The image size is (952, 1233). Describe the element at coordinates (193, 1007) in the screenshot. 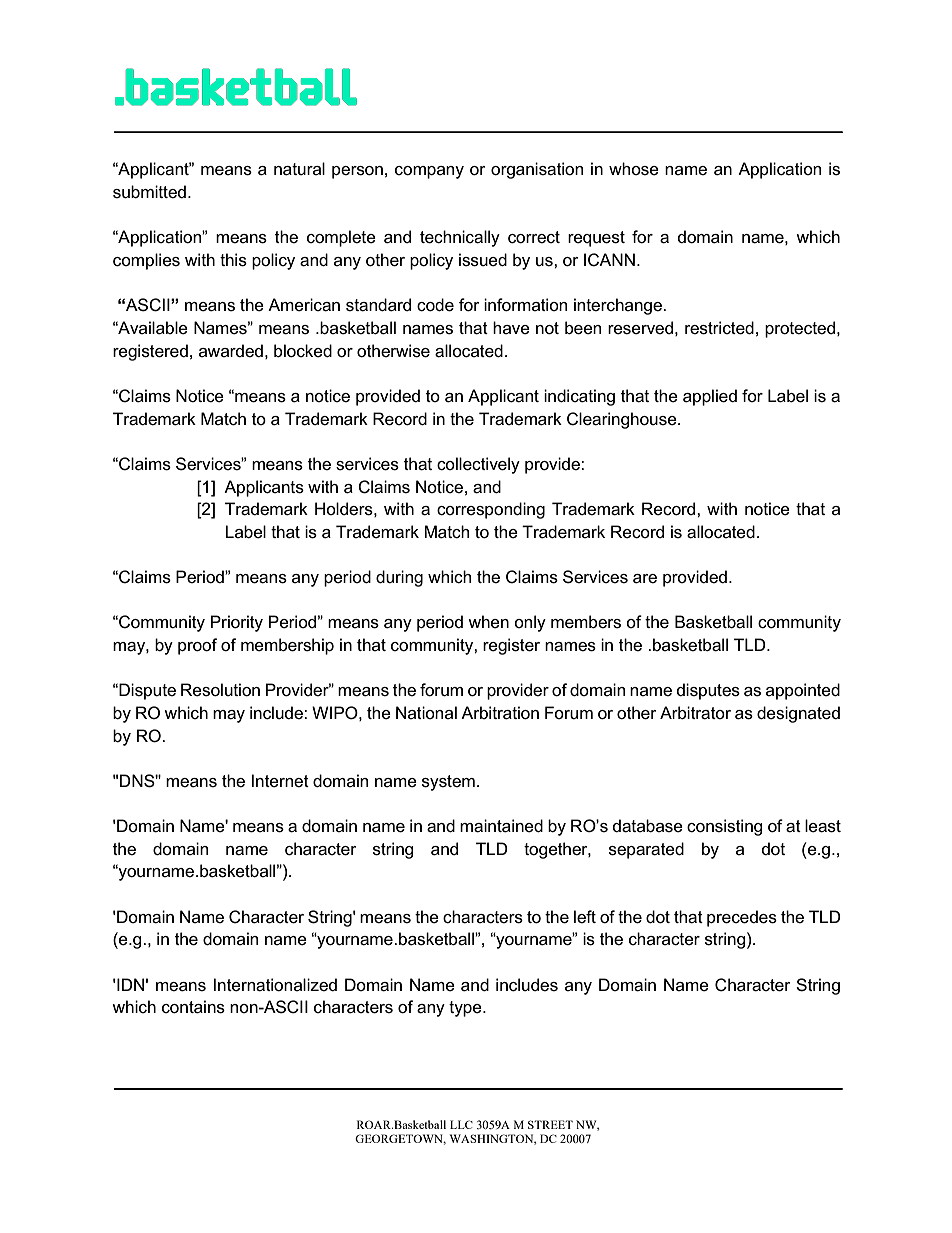

I see `contains` at that location.
